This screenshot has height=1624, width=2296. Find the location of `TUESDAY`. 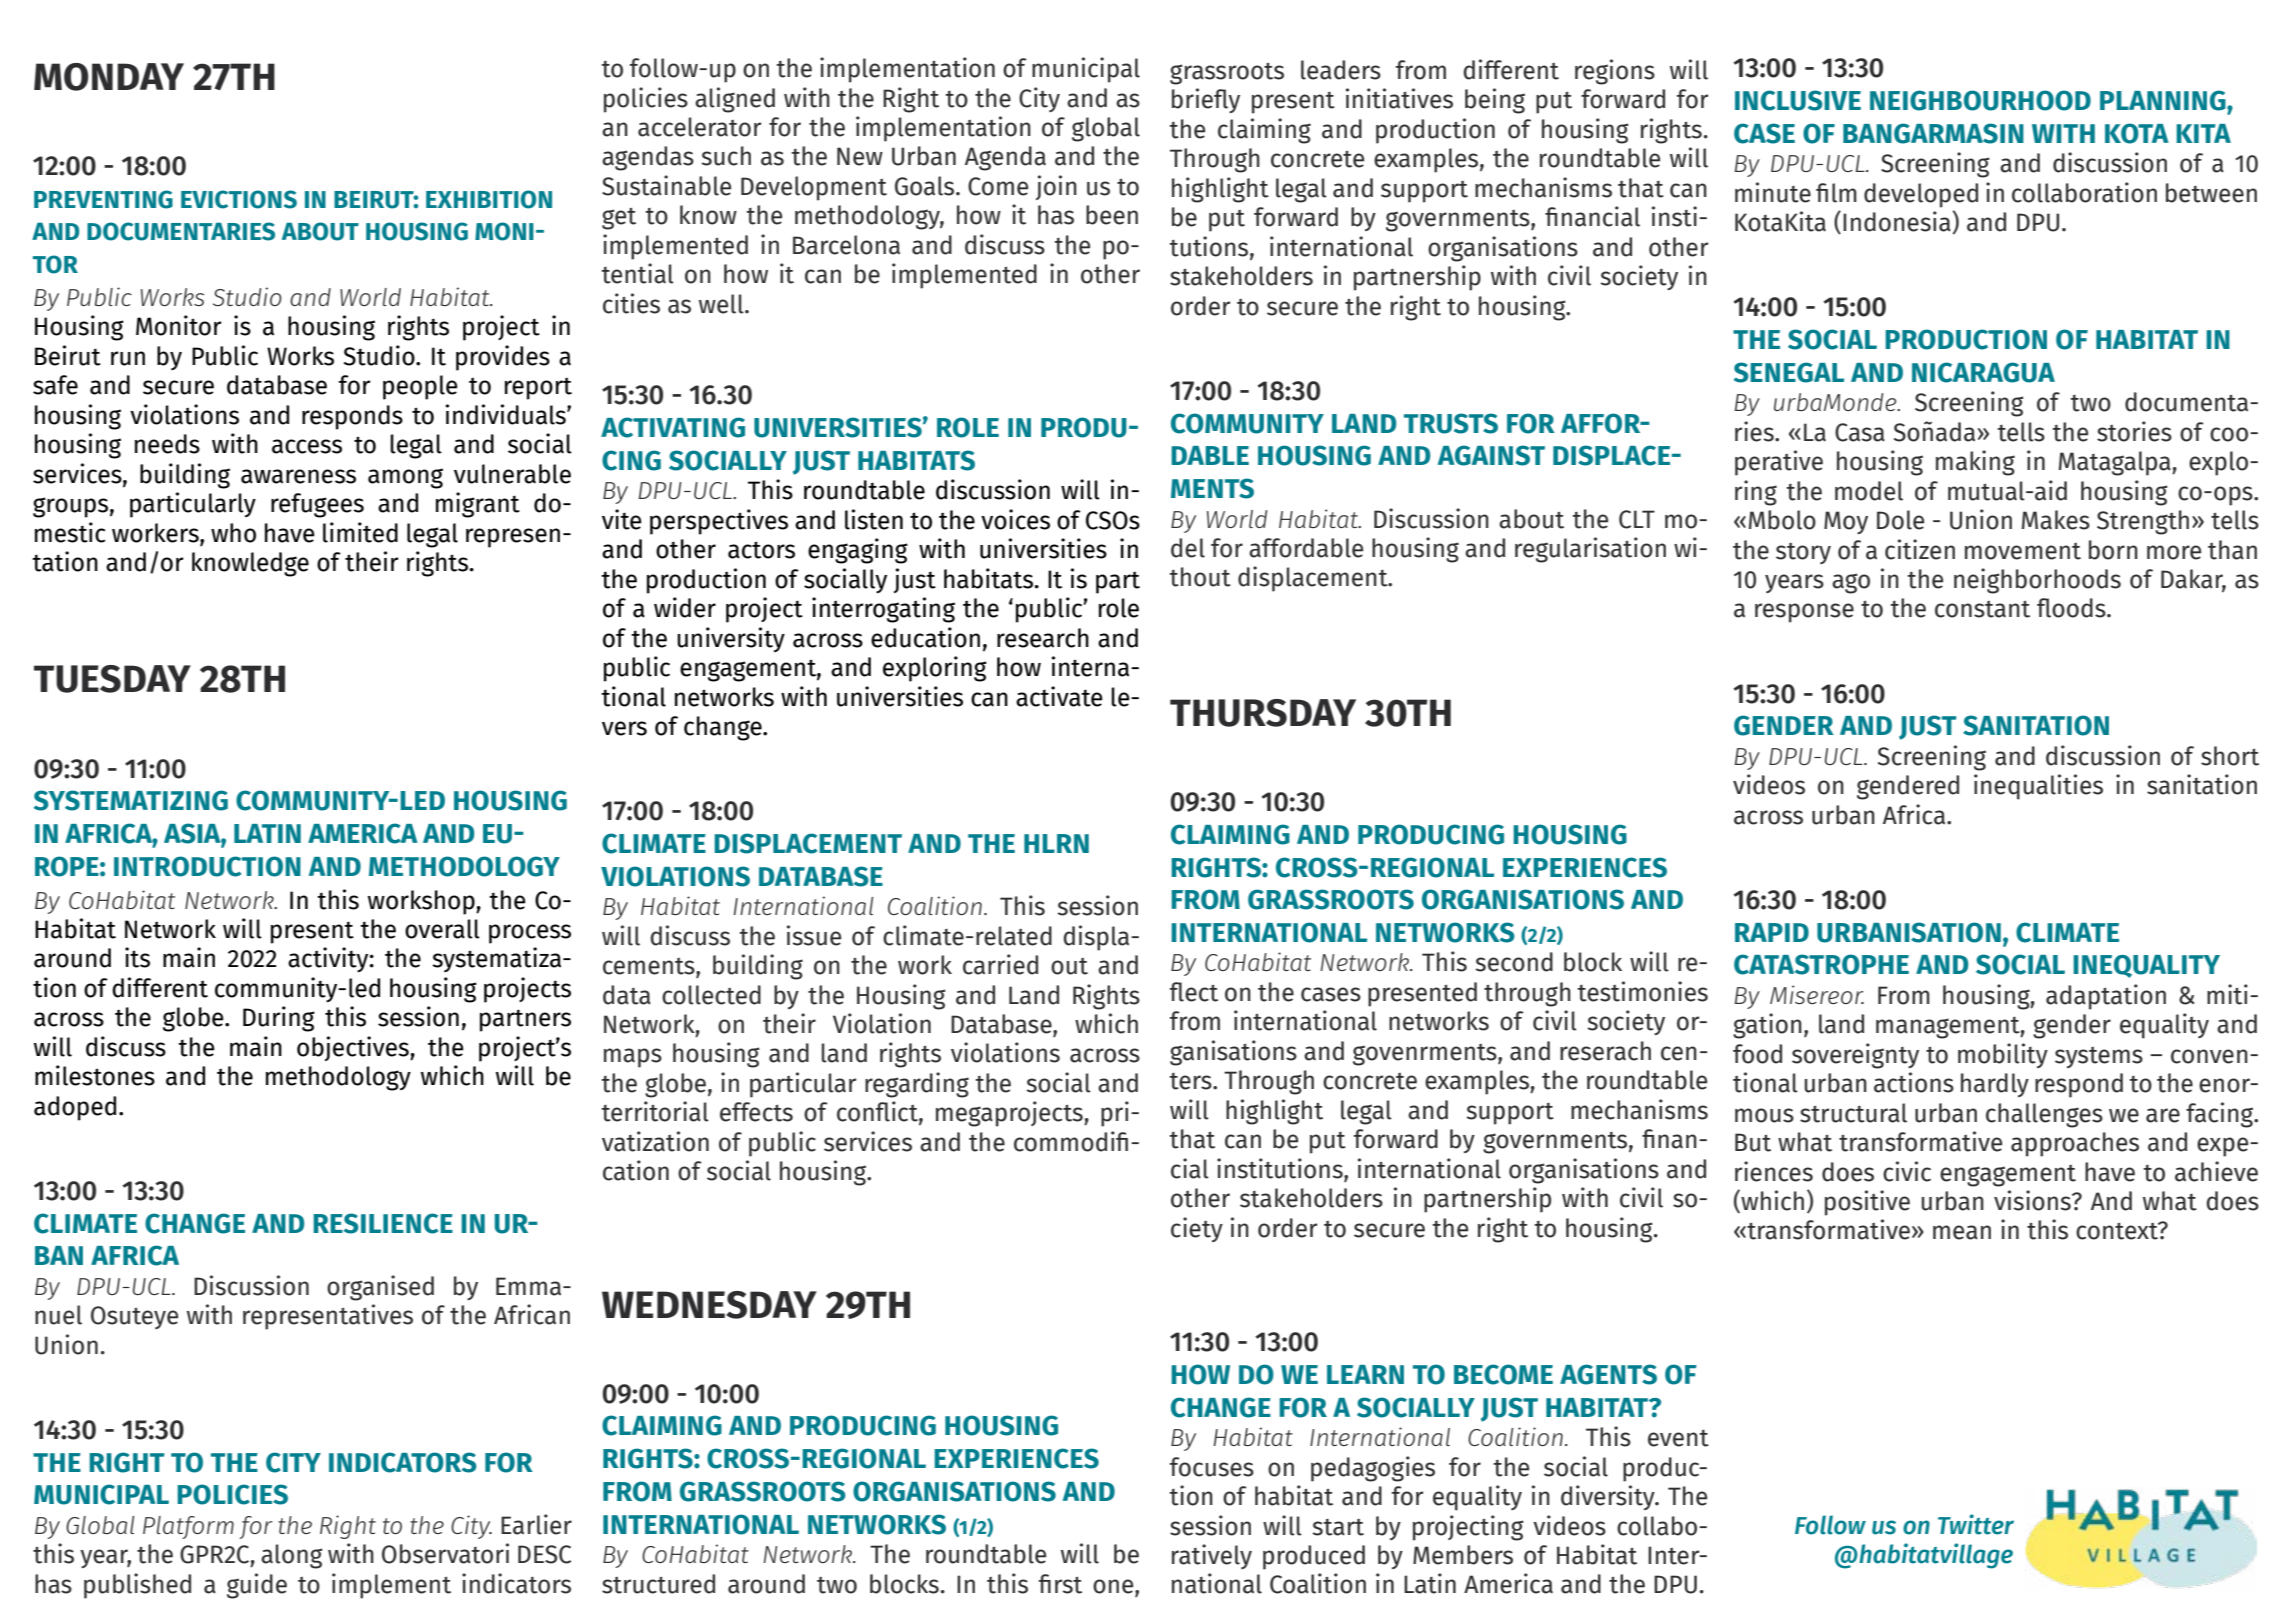

TUESDAY is located at coordinates (112, 679).
